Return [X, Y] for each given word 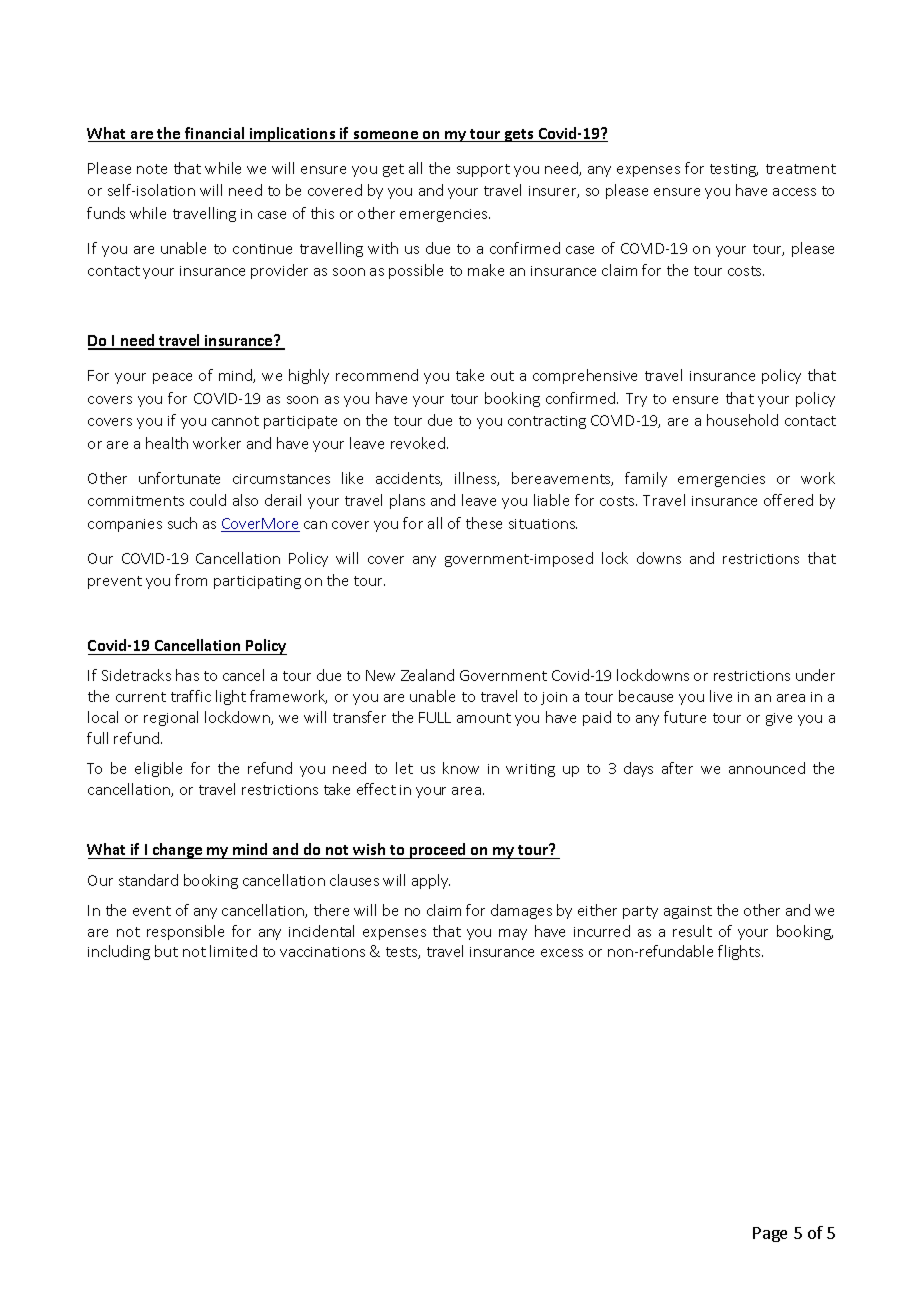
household [742, 420]
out [502, 376]
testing [734, 170]
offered [788, 500]
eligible [158, 769]
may [513, 934]
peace [172, 378]
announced [767, 768]
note [152, 169]
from [191, 580]
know [461, 768]
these [484, 523]
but [166, 951]
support [483, 170]
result [692, 931]
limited [233, 951]
